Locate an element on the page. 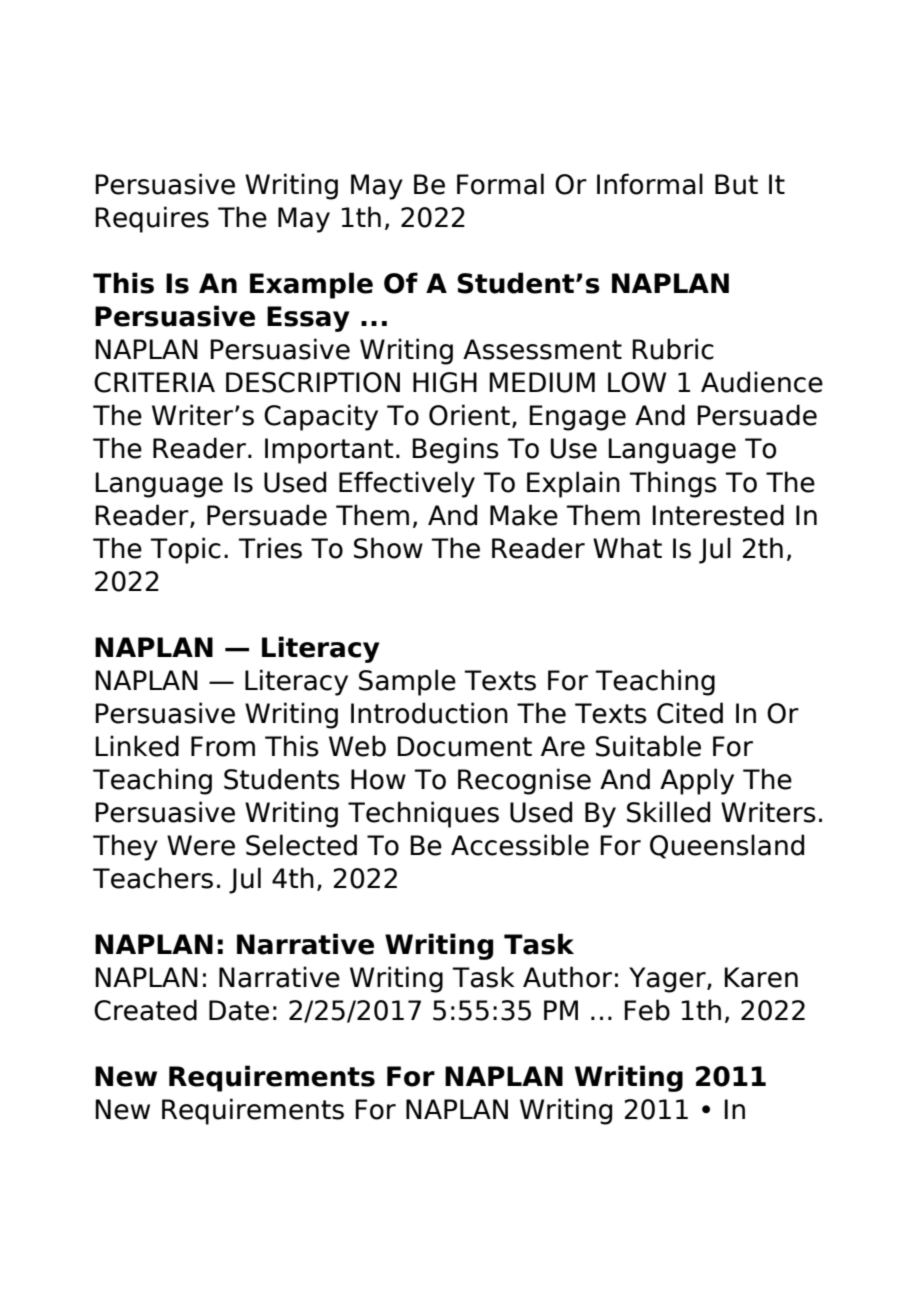 This image has height=1311, width=924. Date is located at coordinates (239, 1010).
